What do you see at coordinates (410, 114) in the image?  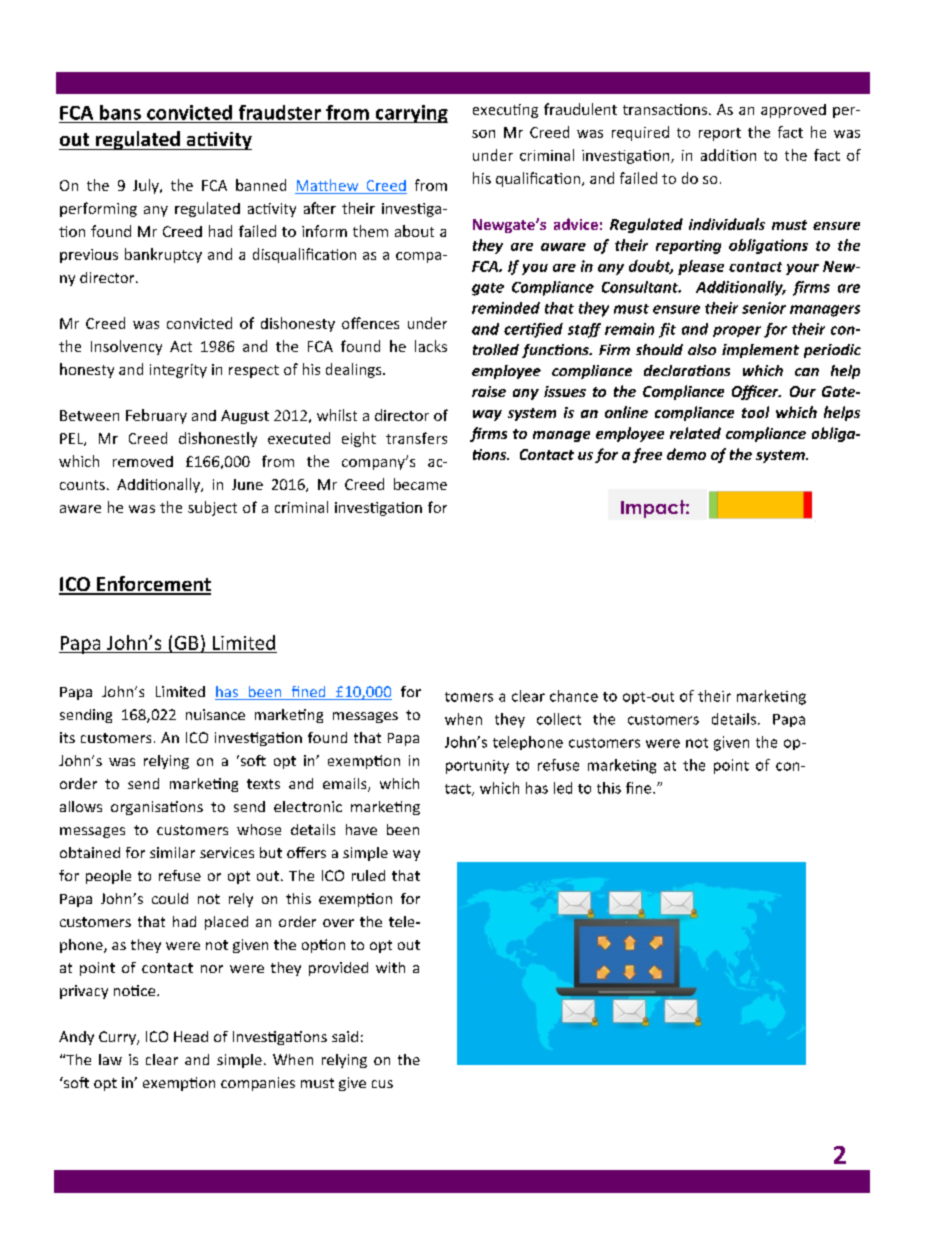 I see `carrying` at bounding box center [410, 114].
